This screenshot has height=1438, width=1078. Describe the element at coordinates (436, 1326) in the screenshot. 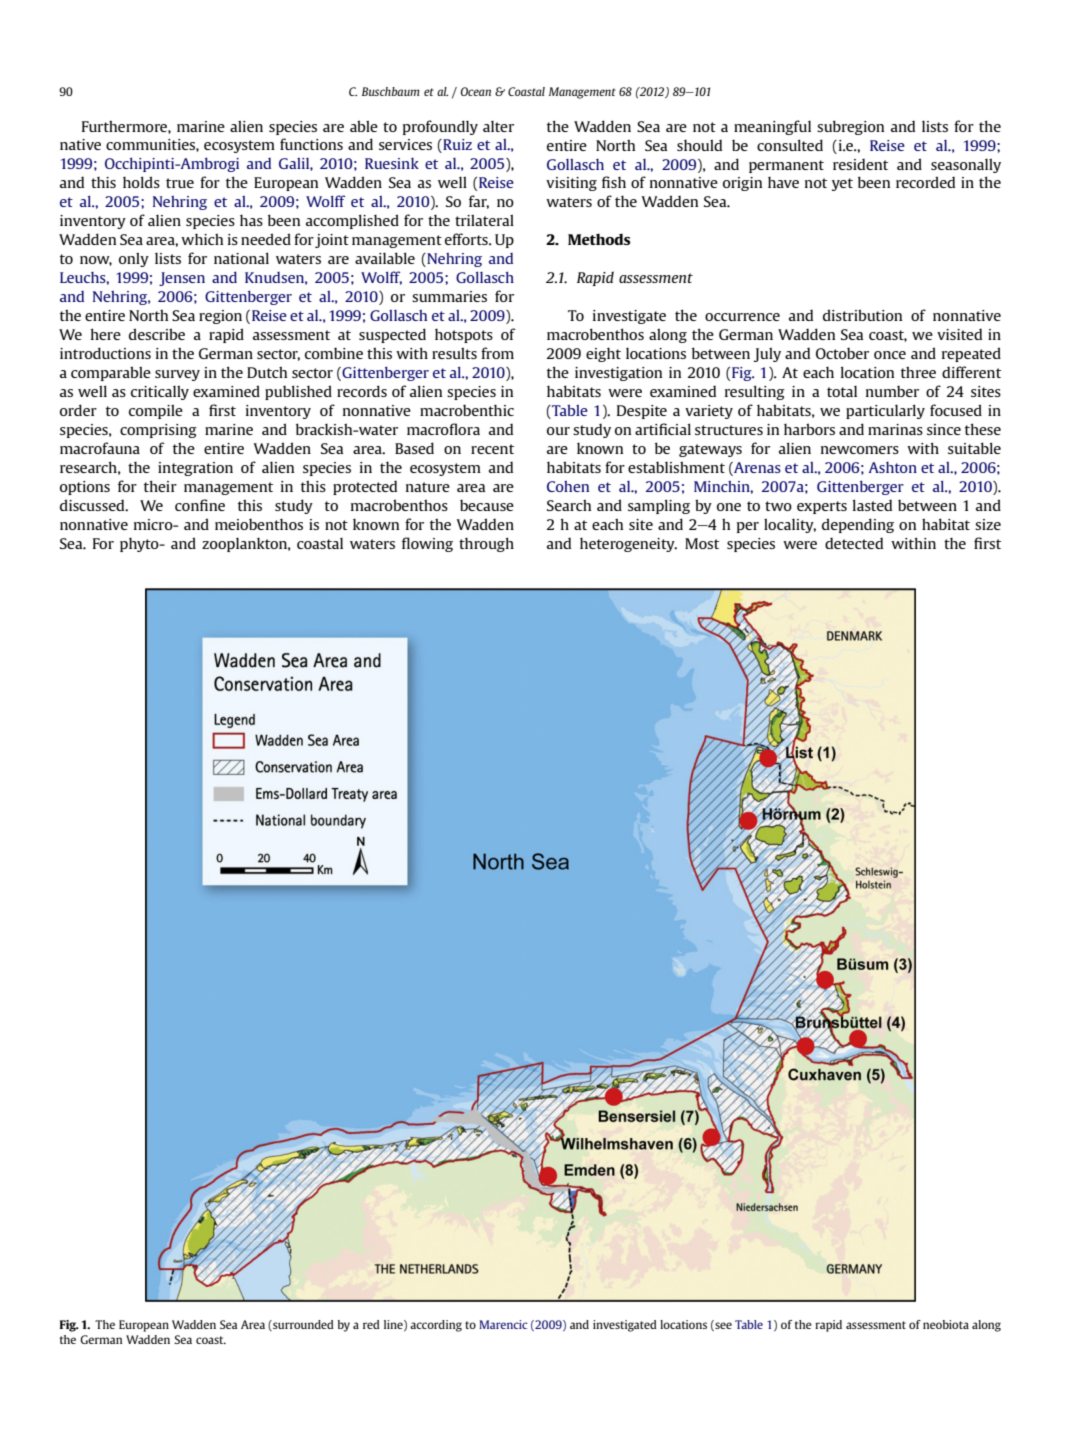

I see `according` at that location.
